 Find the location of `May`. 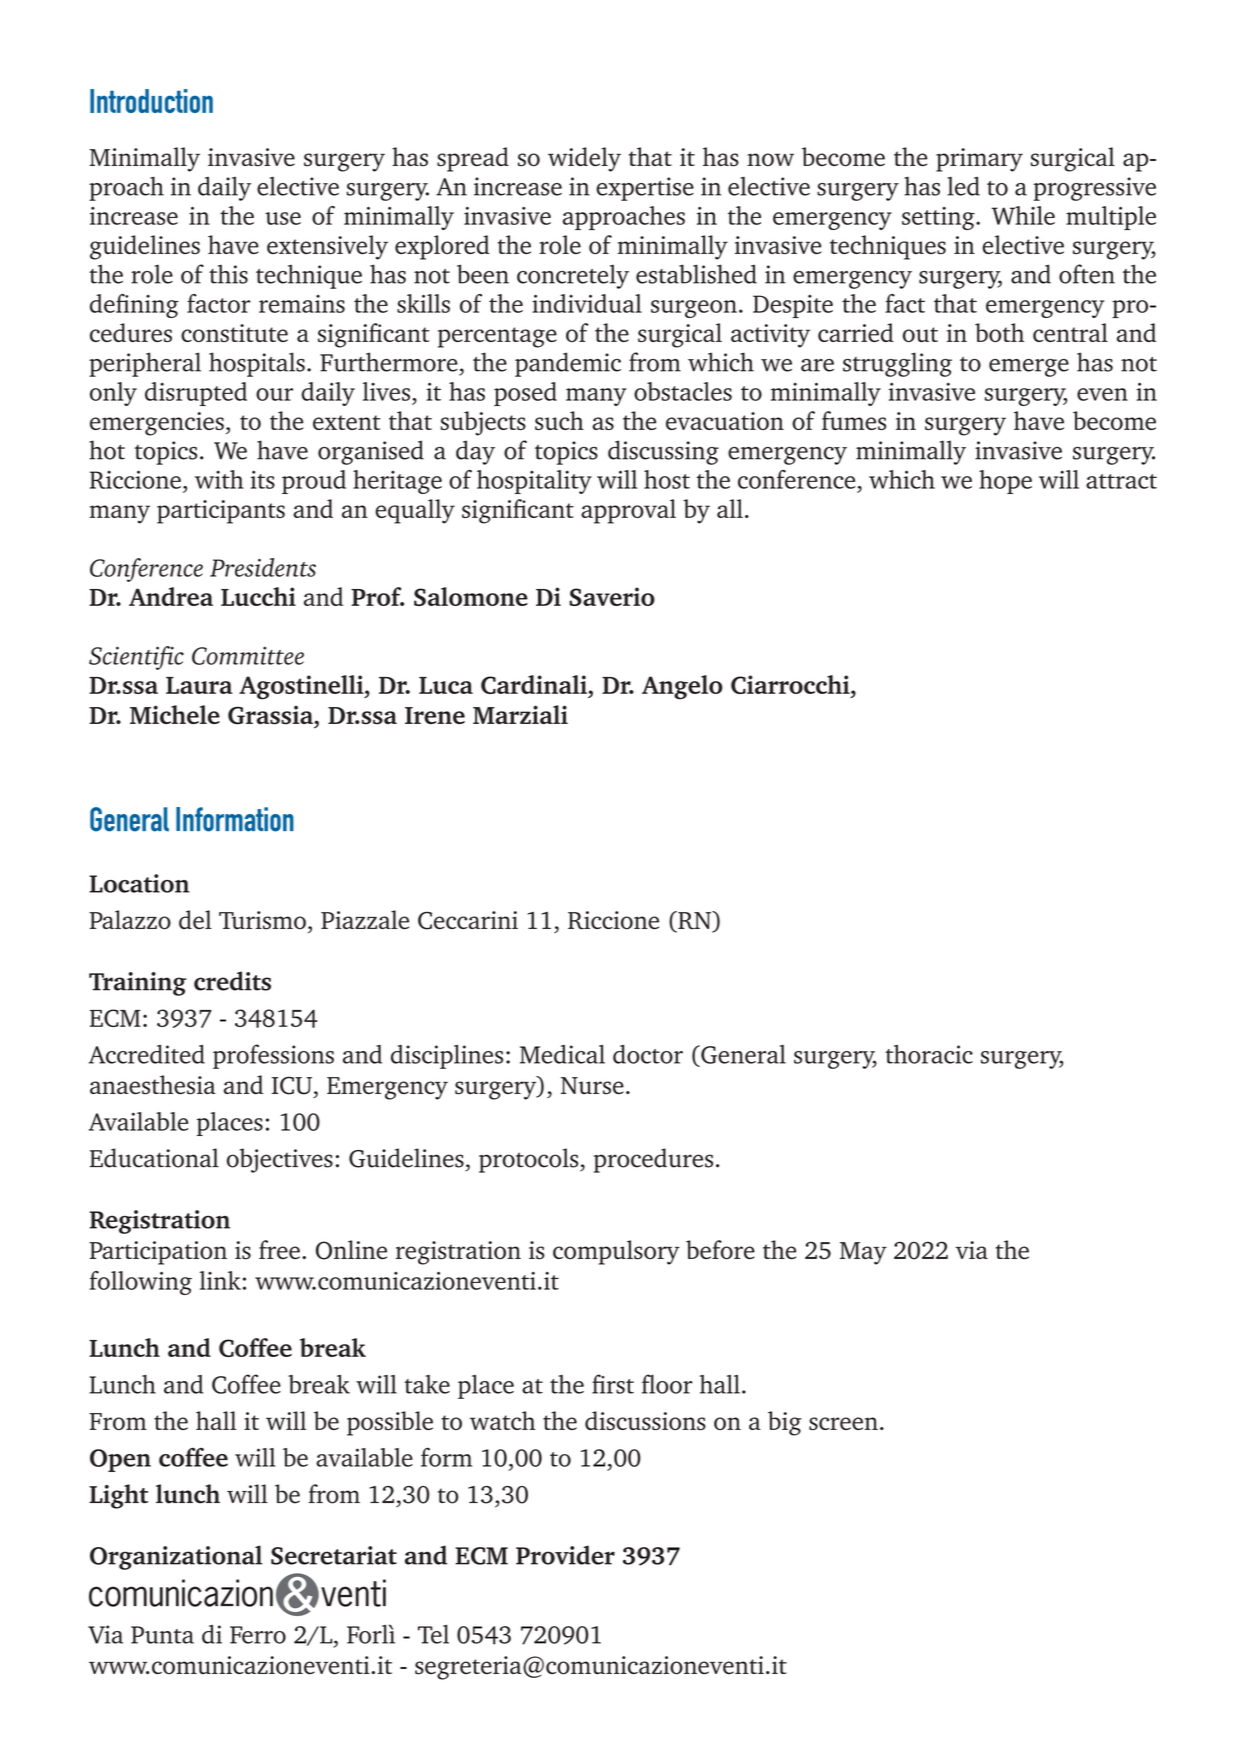

May is located at coordinates (863, 1253).
